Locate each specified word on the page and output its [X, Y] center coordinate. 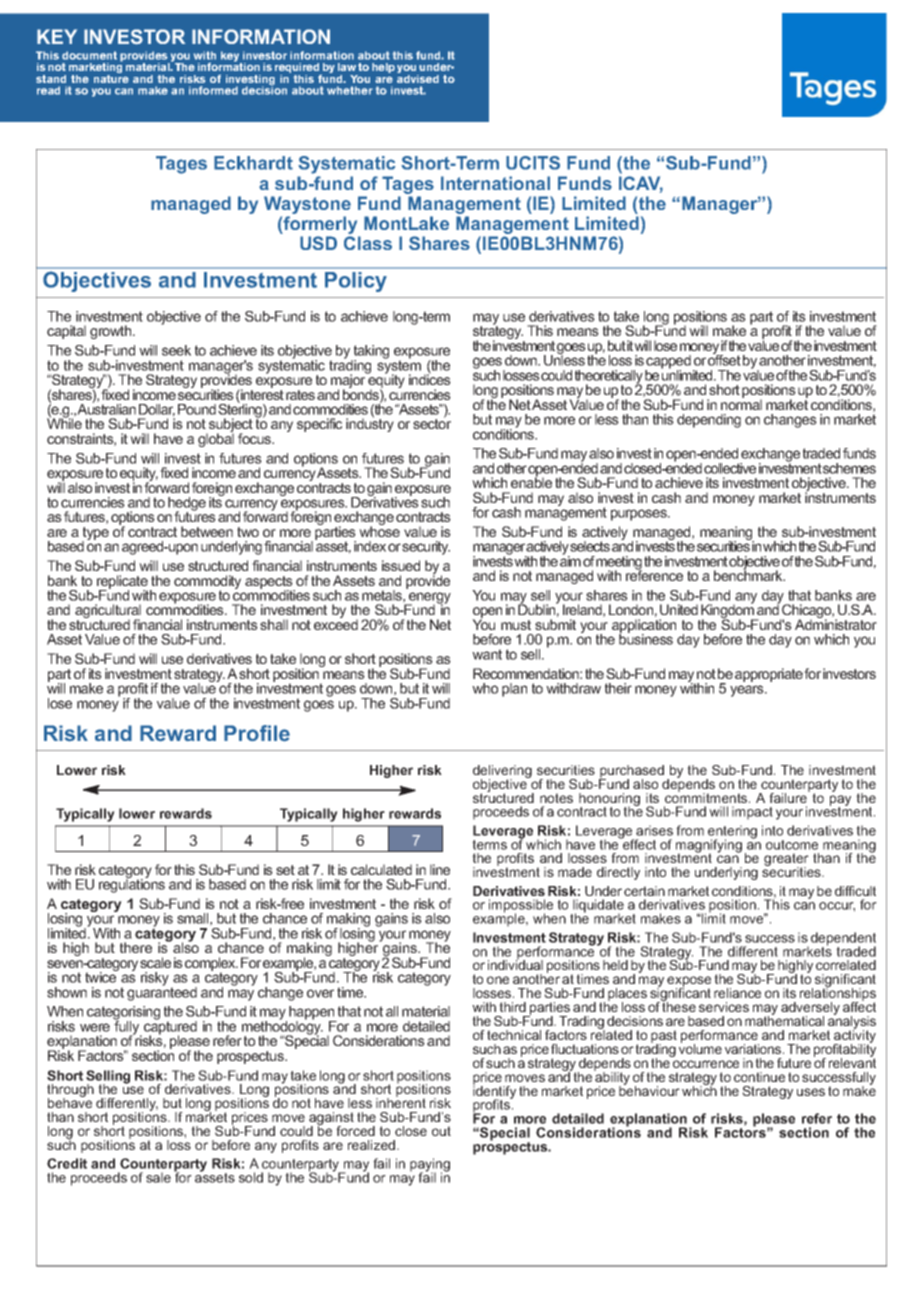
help [383, 68]
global [216, 439]
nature [111, 79]
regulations [132, 885]
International [495, 183]
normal [741, 403]
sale [158, 1177]
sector [432, 423]
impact [752, 813]
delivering [502, 773]
